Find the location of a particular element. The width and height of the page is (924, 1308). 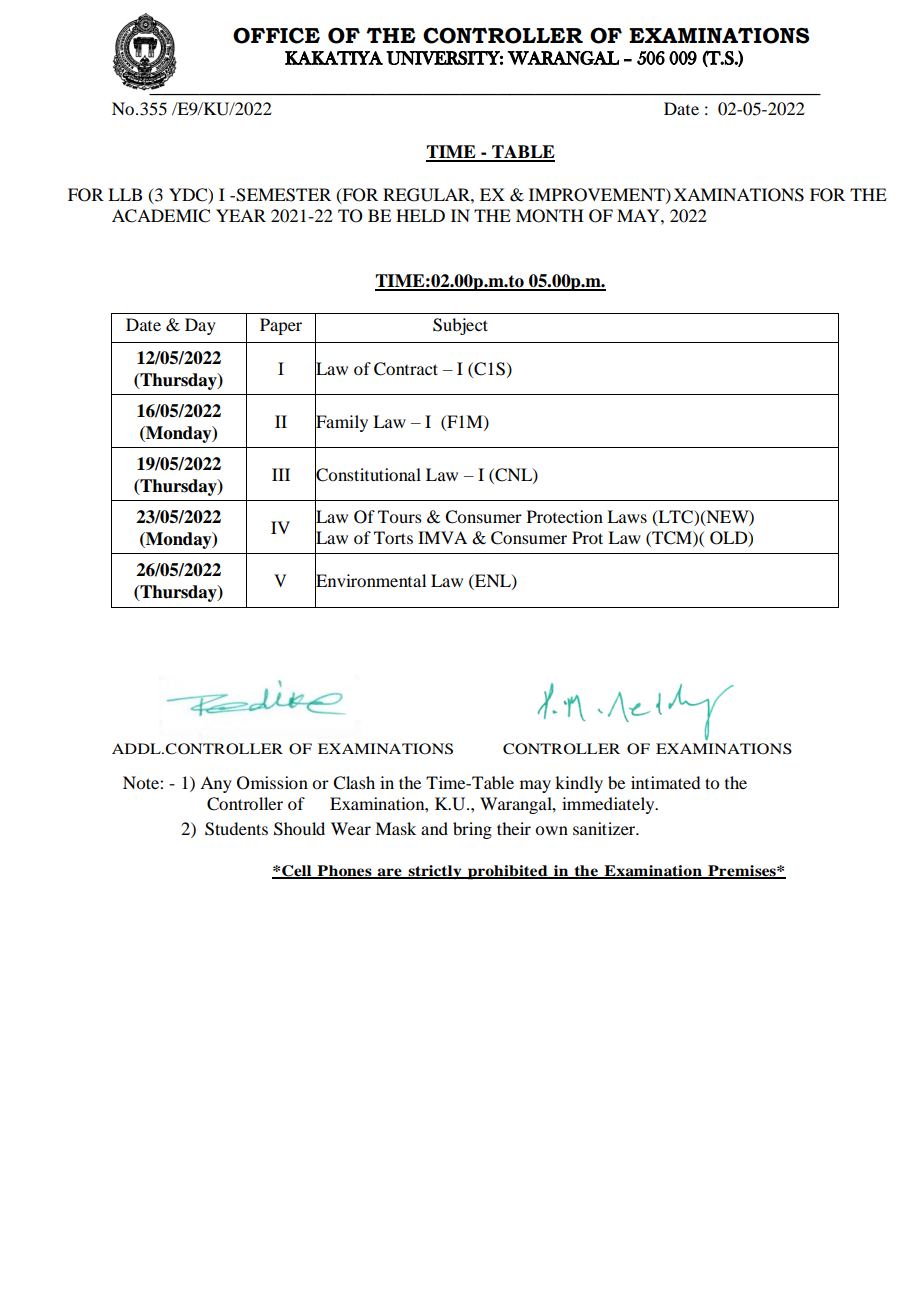

Contract is located at coordinates (406, 369).
